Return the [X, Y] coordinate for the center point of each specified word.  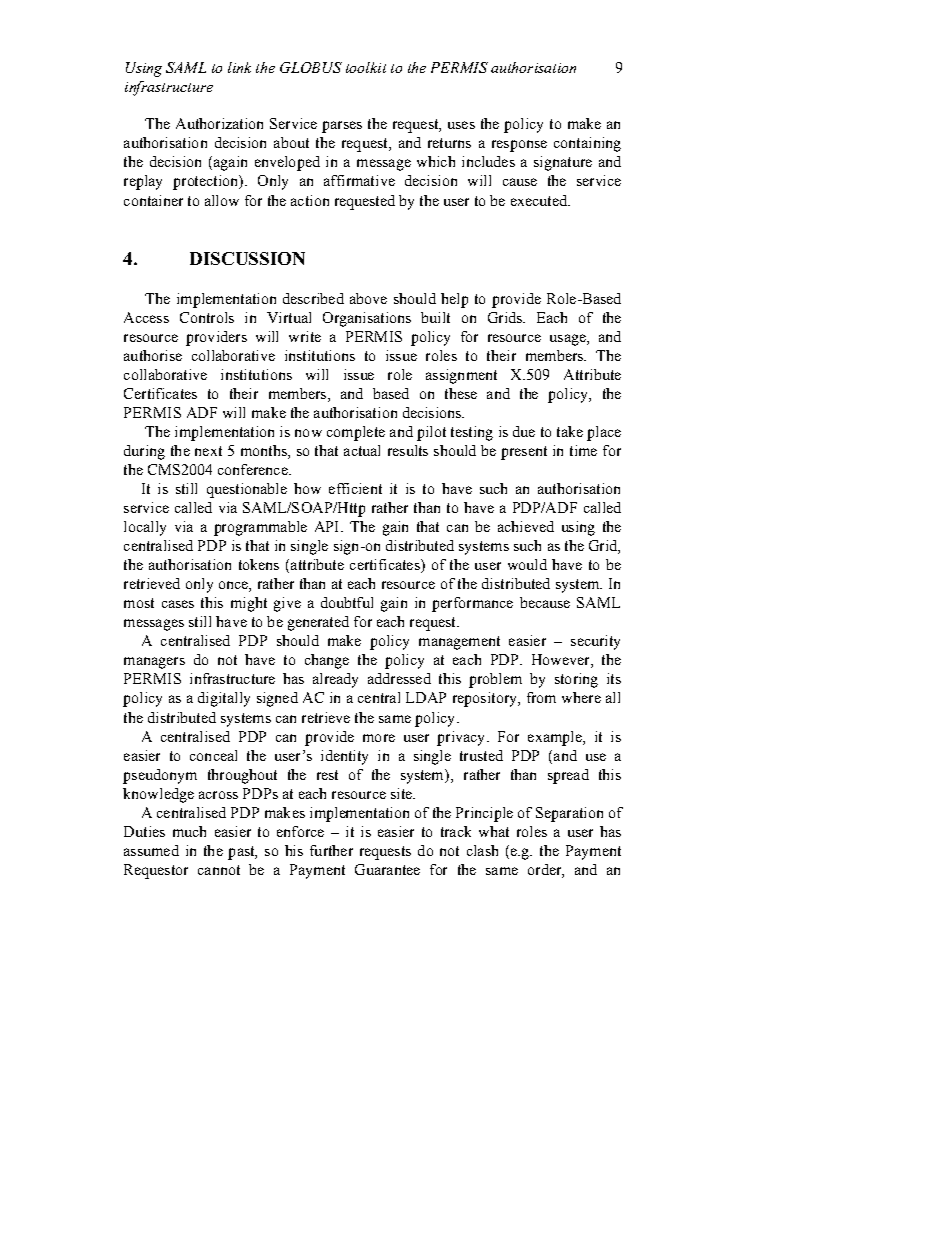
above [368, 298]
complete [356, 433]
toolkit [366, 67]
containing [587, 144]
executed [540, 200]
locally [145, 528]
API [328, 526]
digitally [224, 699]
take [570, 431]
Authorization [219, 123]
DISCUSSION [247, 258]
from [541, 697]
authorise [153, 355]
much [189, 831]
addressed [399, 678]
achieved [526, 526]
